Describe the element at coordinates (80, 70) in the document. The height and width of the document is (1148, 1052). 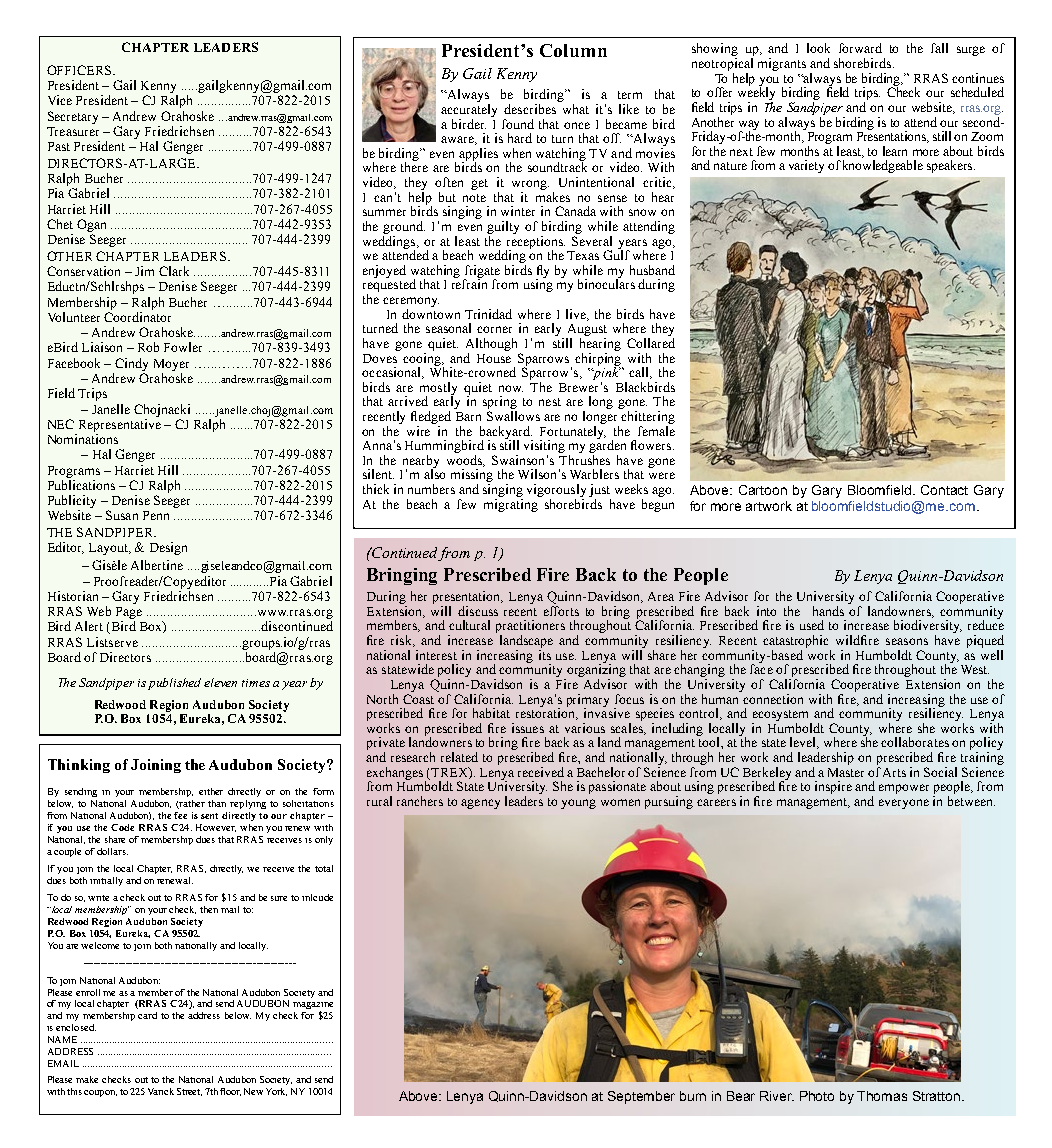
I see `OFFICERS` at that location.
